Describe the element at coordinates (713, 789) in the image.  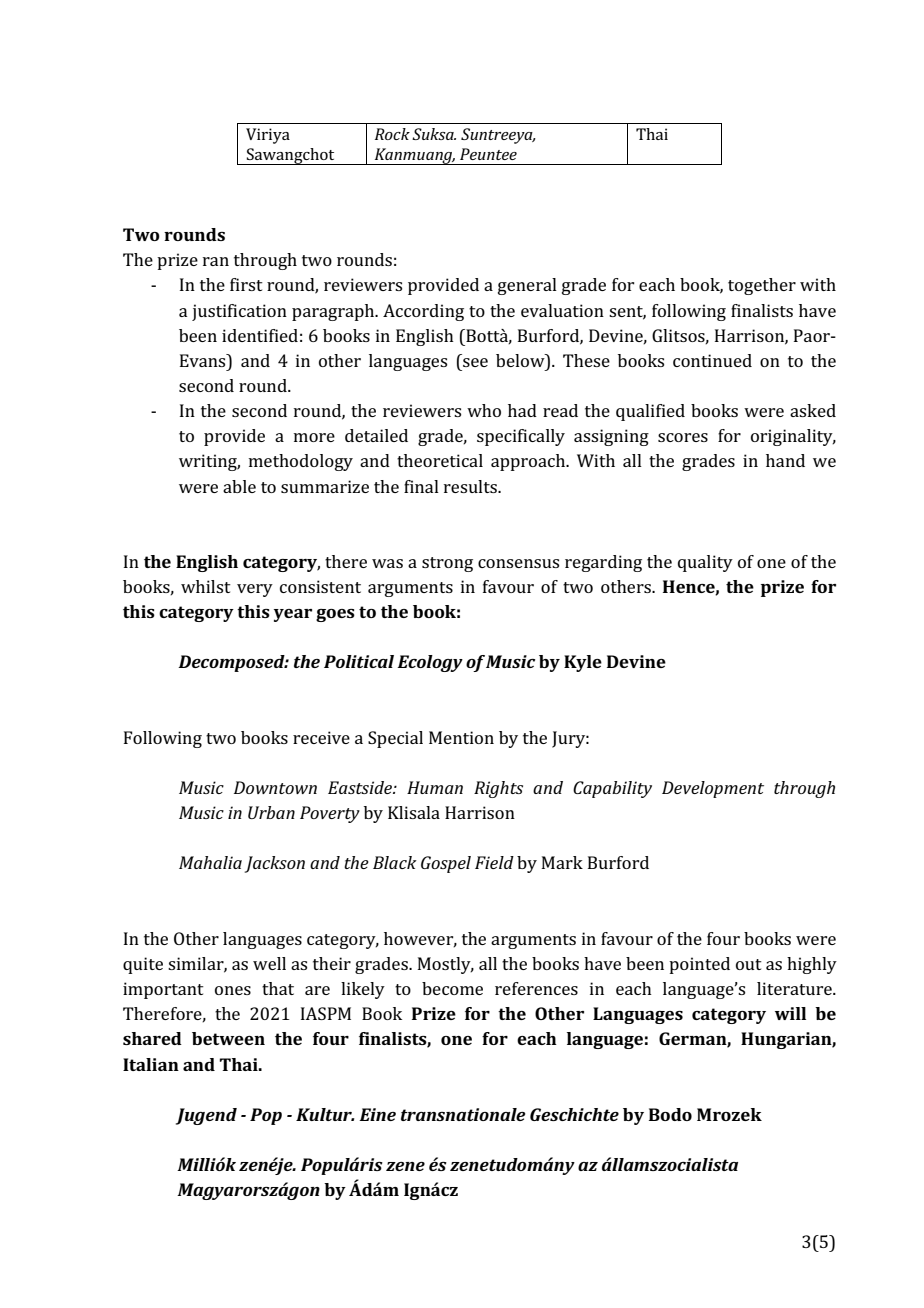
I see `Development` at that location.
